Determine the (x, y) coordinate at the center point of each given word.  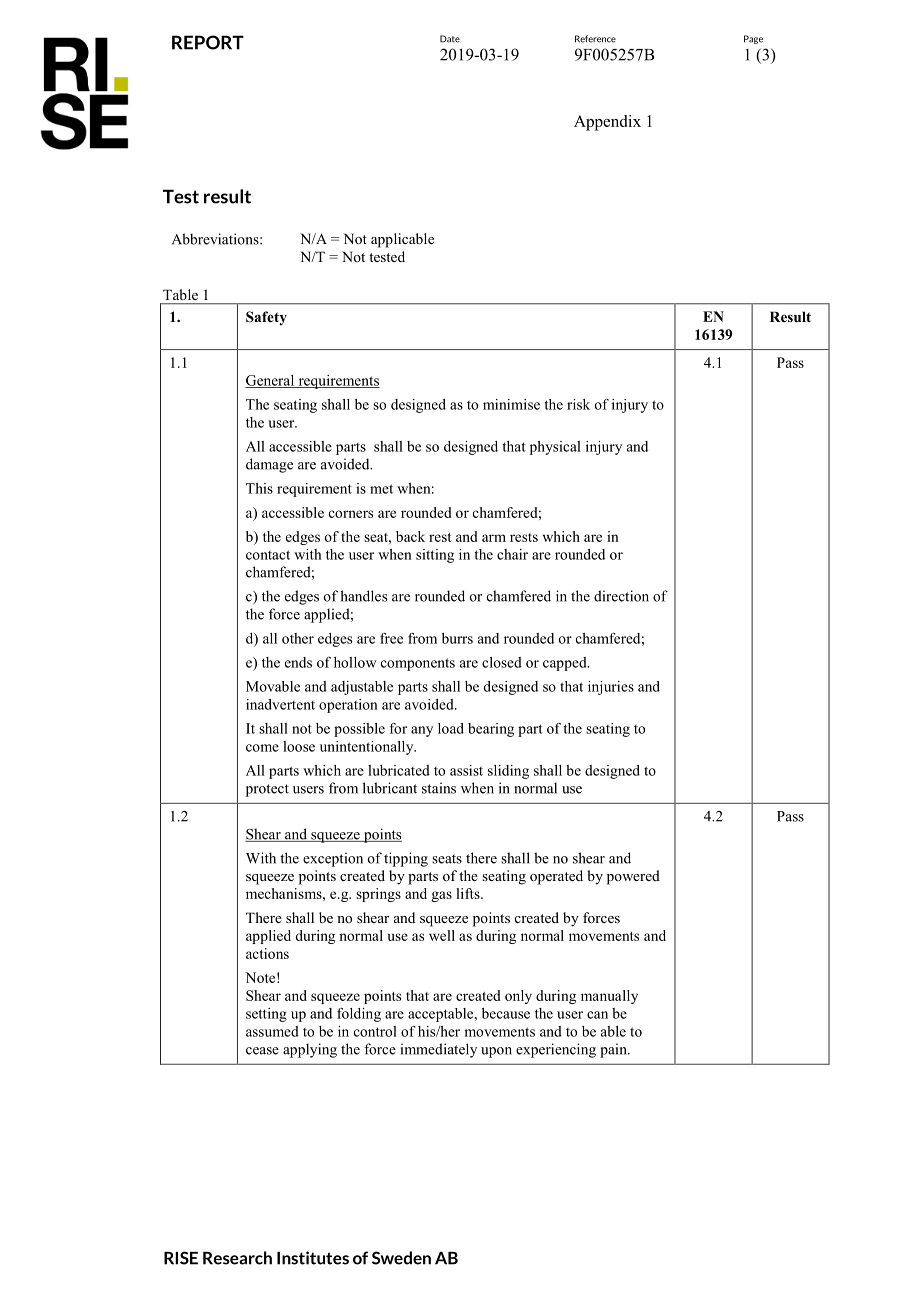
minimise (511, 404)
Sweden (401, 1258)
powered (633, 877)
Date (450, 39)
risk (578, 404)
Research (237, 1258)
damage (269, 465)
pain (614, 1050)
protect (267, 790)
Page (753, 39)
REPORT (208, 42)
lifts (469, 893)
